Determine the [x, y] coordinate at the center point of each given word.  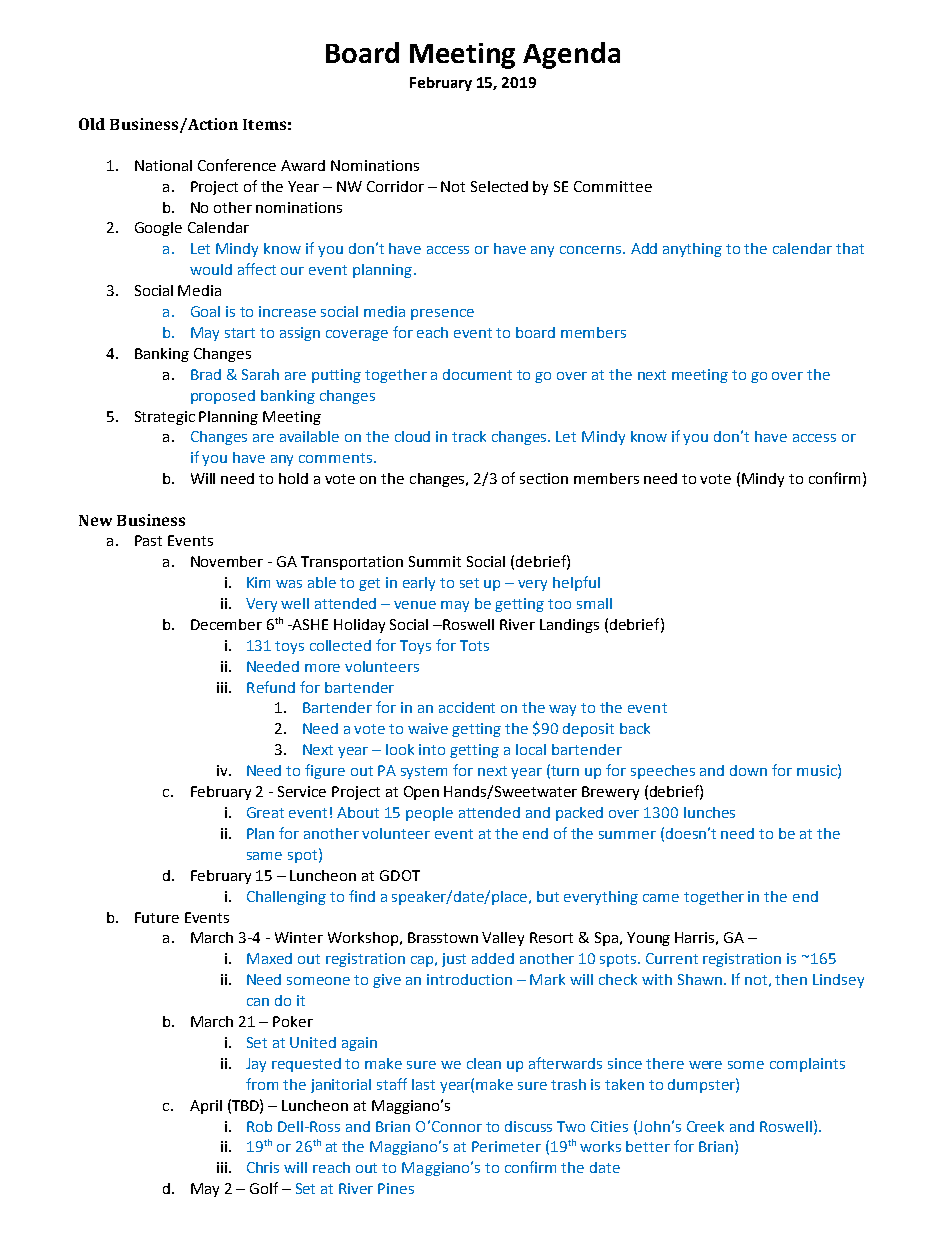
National [163, 165]
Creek [705, 1126]
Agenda [571, 55]
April [206, 1107]
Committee [613, 186]
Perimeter [506, 1146]
